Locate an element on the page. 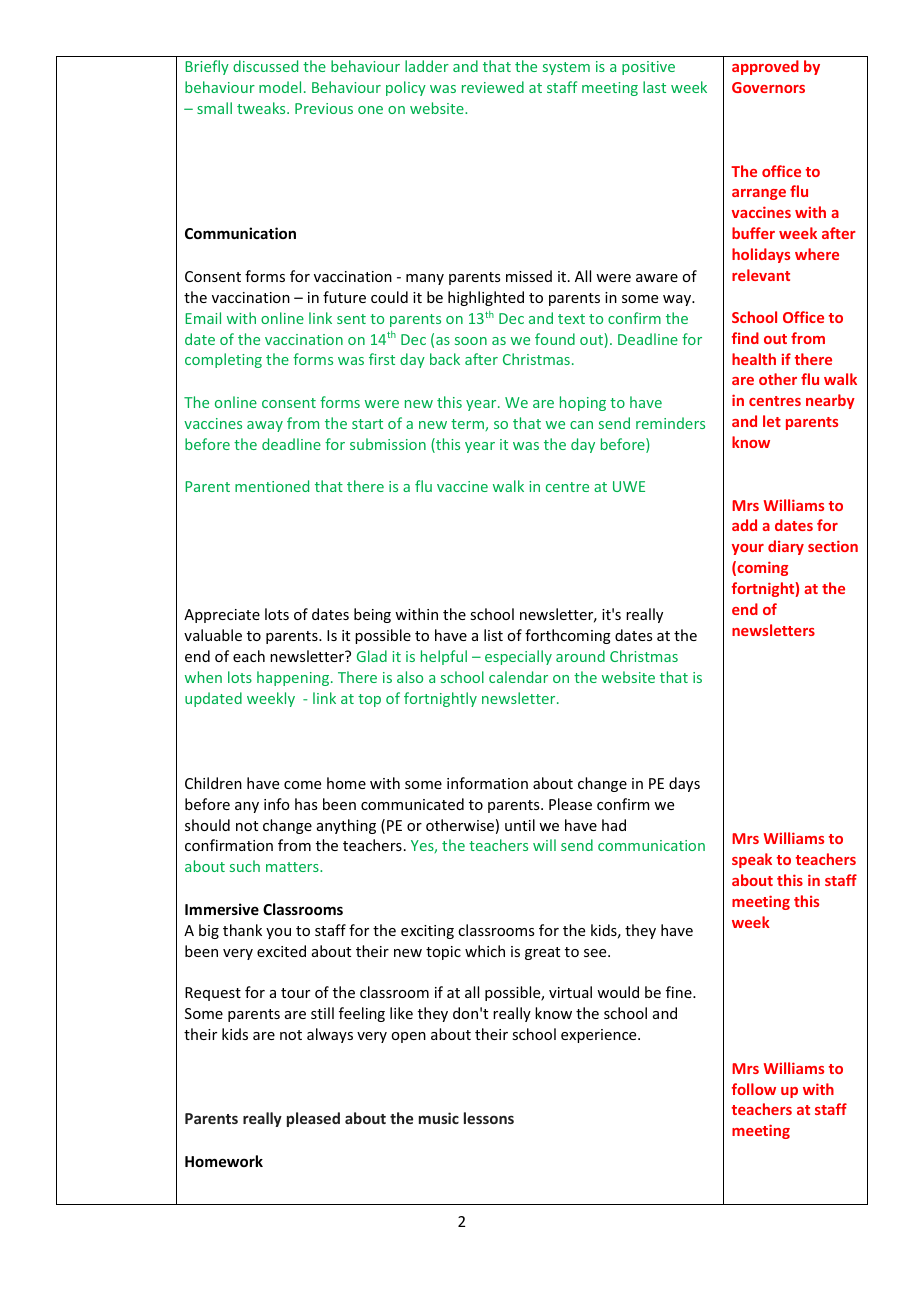 Image resolution: width=924 pixels, height=1308 pixels. lessons is located at coordinates (489, 1118).
